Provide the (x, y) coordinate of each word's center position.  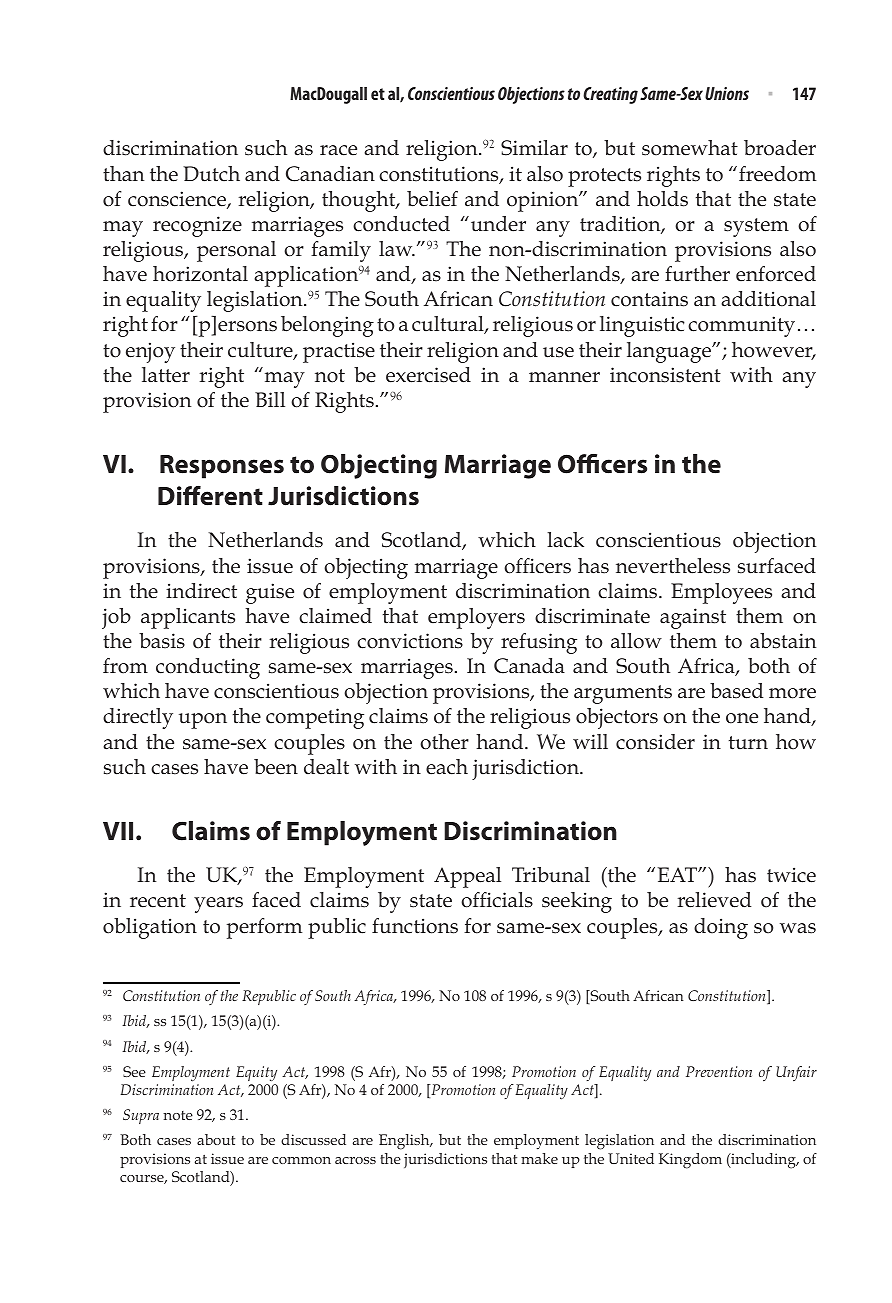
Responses (222, 467)
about (216, 1139)
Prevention (719, 1071)
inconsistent (665, 375)
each (447, 767)
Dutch (211, 174)
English (405, 1142)
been (276, 767)
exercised (428, 375)
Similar (534, 148)
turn (748, 743)
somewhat (690, 148)
